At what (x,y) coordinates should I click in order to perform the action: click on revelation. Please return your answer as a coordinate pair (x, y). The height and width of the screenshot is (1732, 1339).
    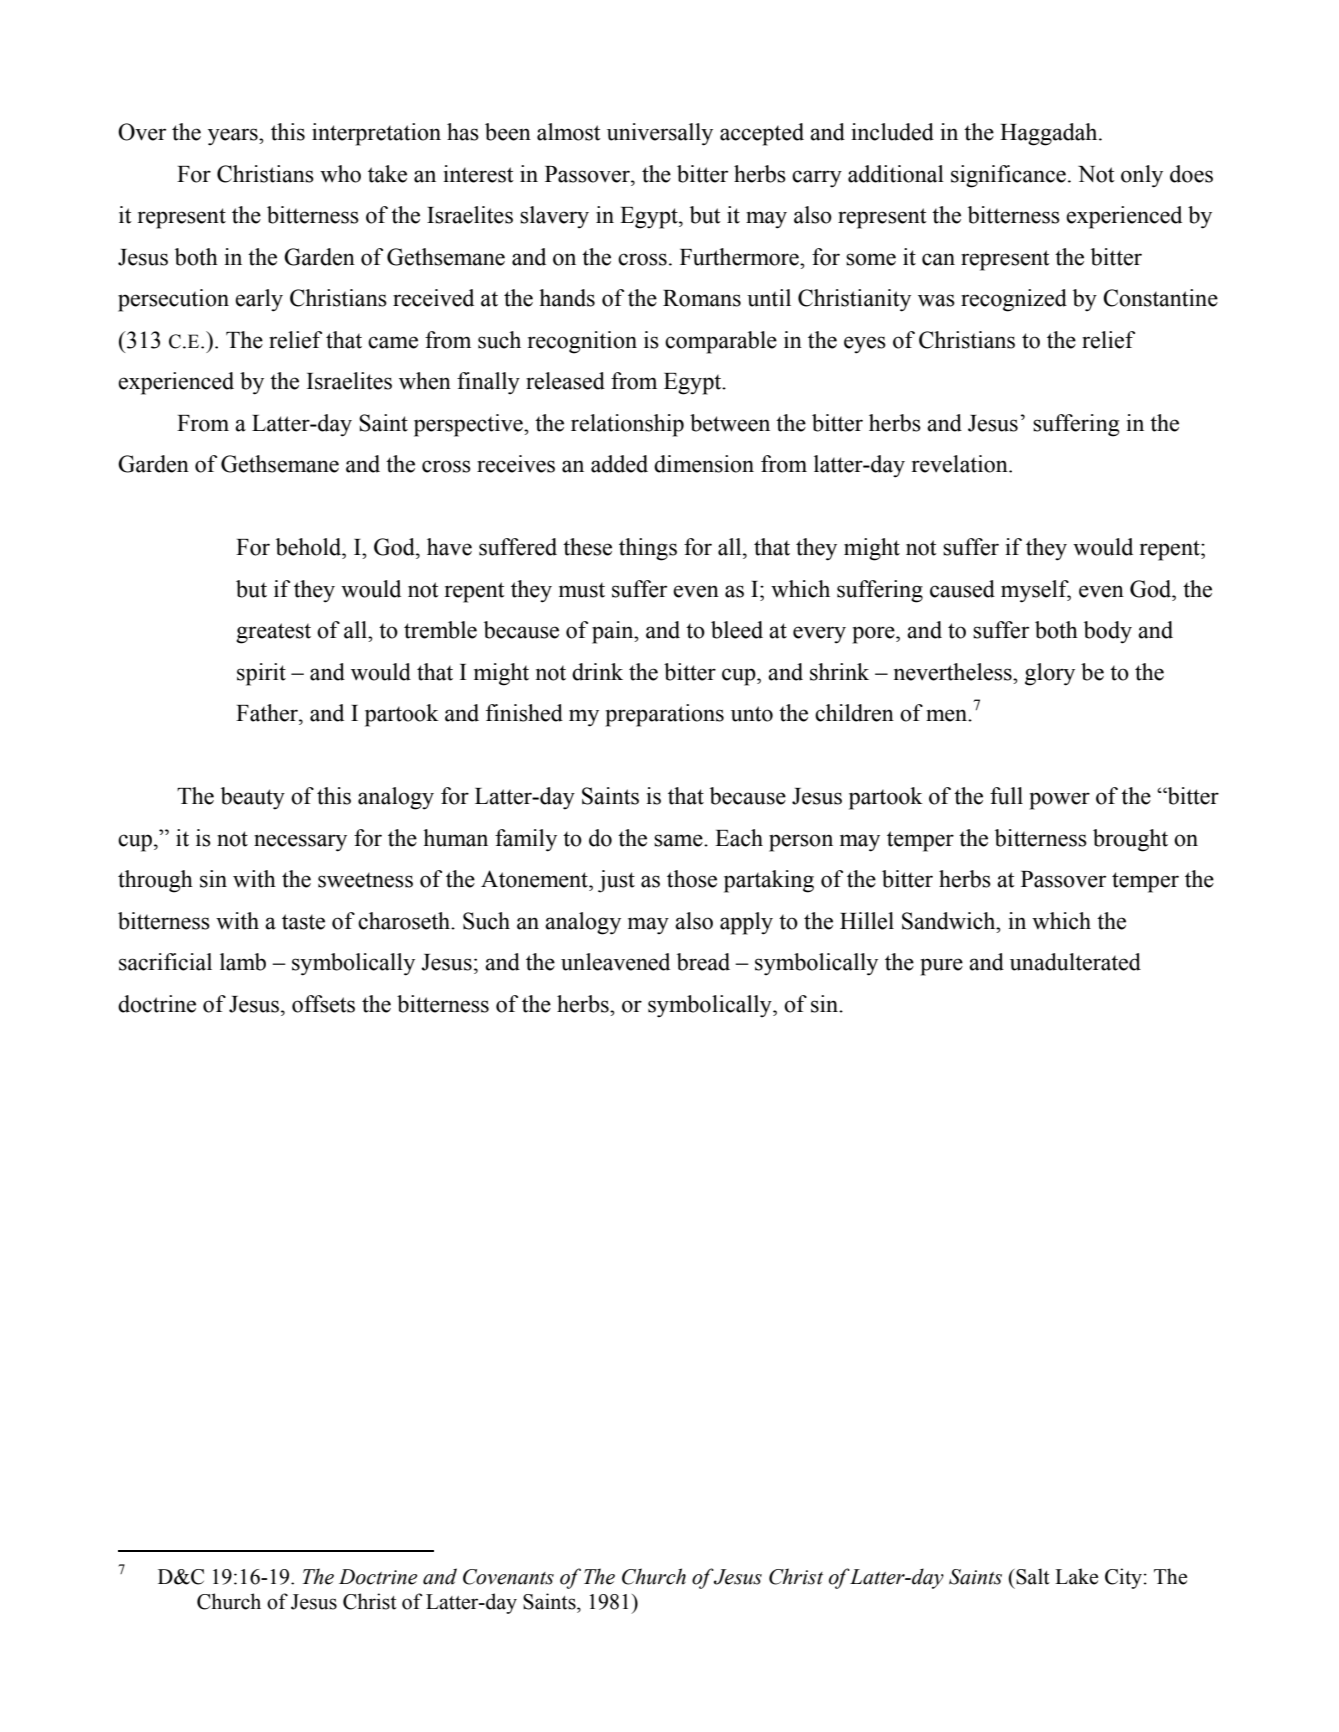
    Looking at the image, I should click on (961, 464).
